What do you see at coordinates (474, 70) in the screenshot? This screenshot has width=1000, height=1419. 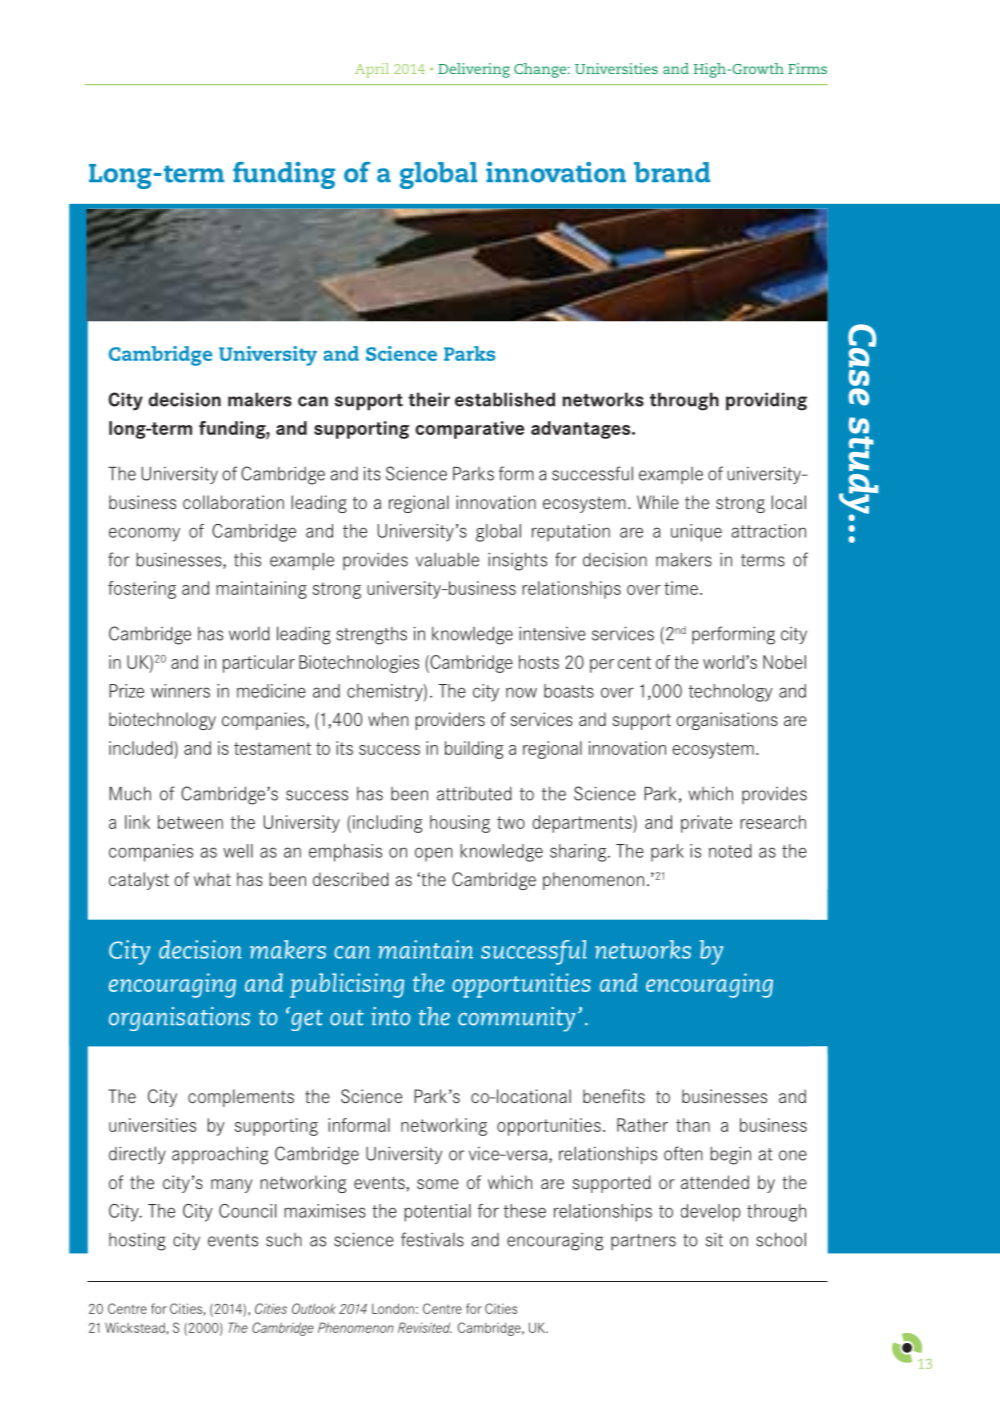 I see `Delivering` at bounding box center [474, 70].
